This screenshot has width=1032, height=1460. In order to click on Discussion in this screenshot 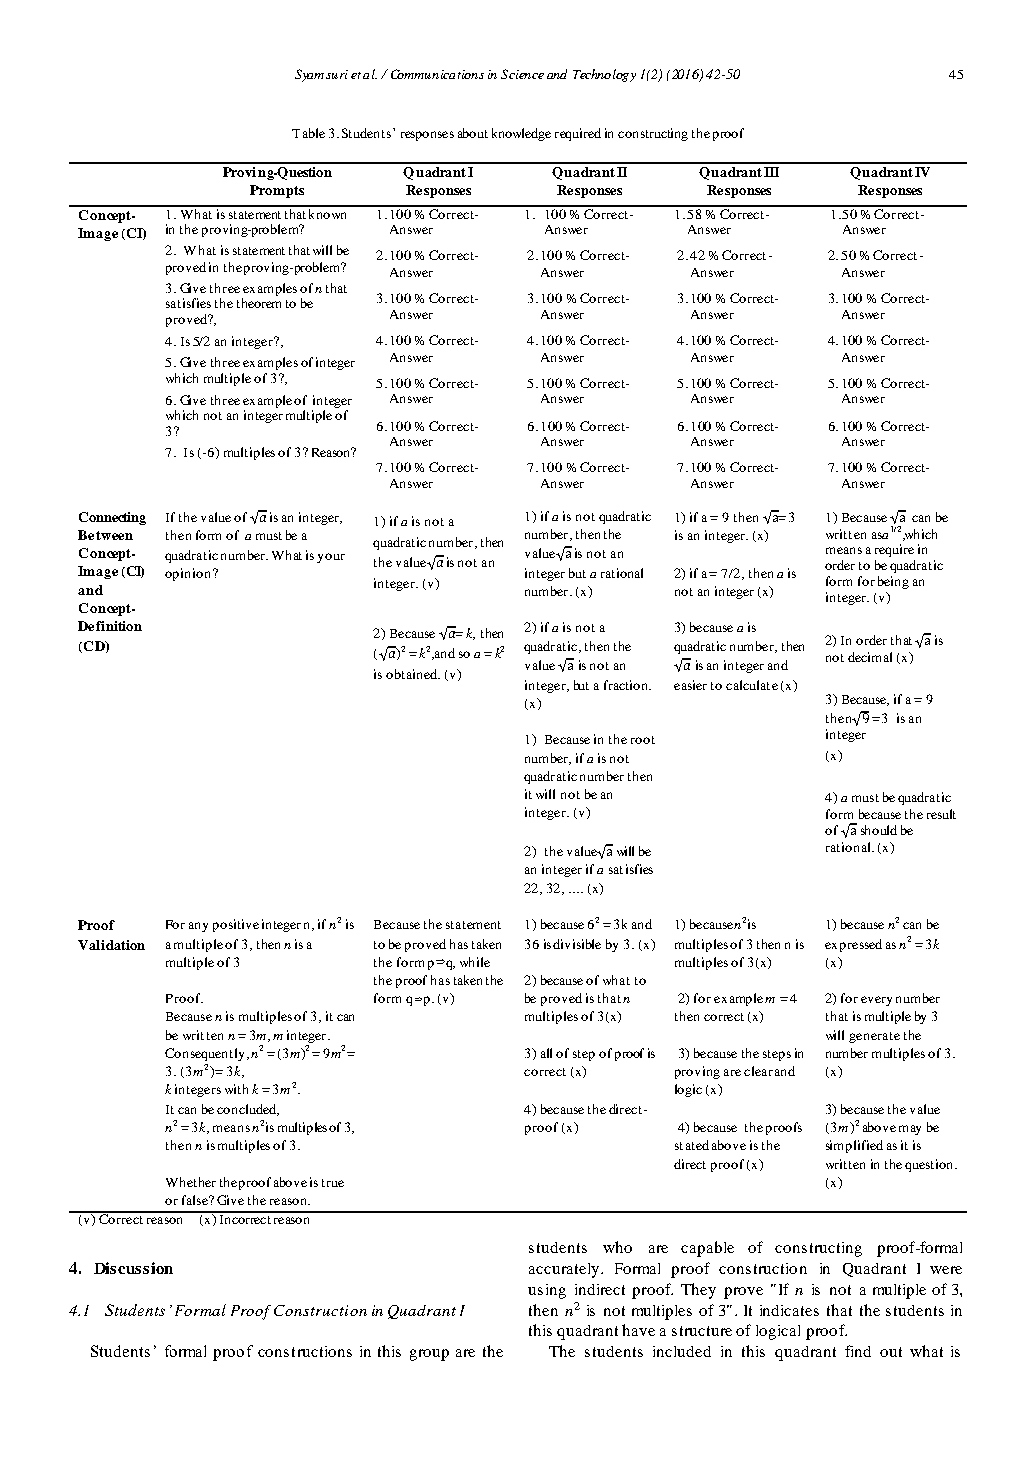, I will do `click(133, 1268)`.
